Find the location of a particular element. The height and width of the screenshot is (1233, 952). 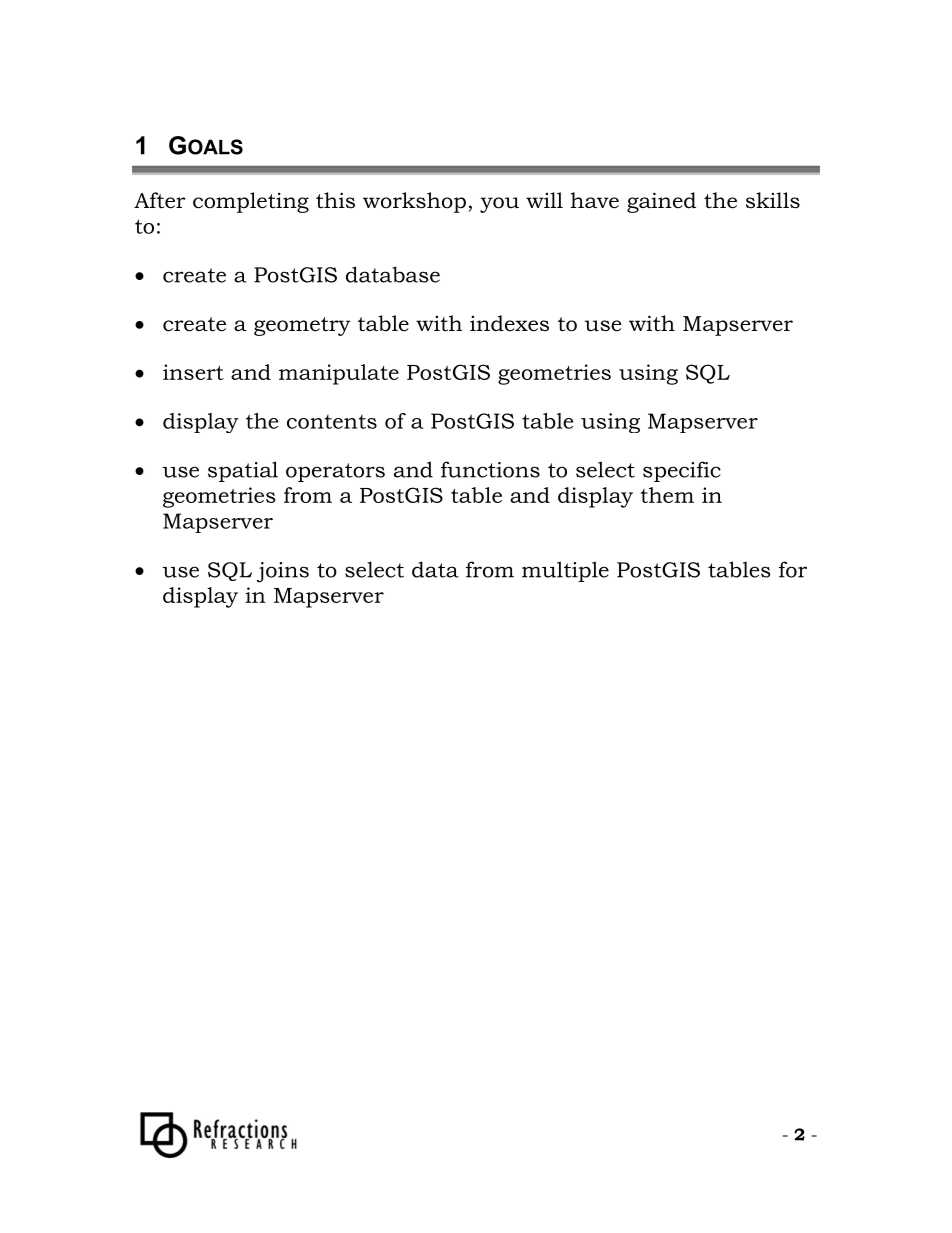

functions is located at coordinates (490, 469).
